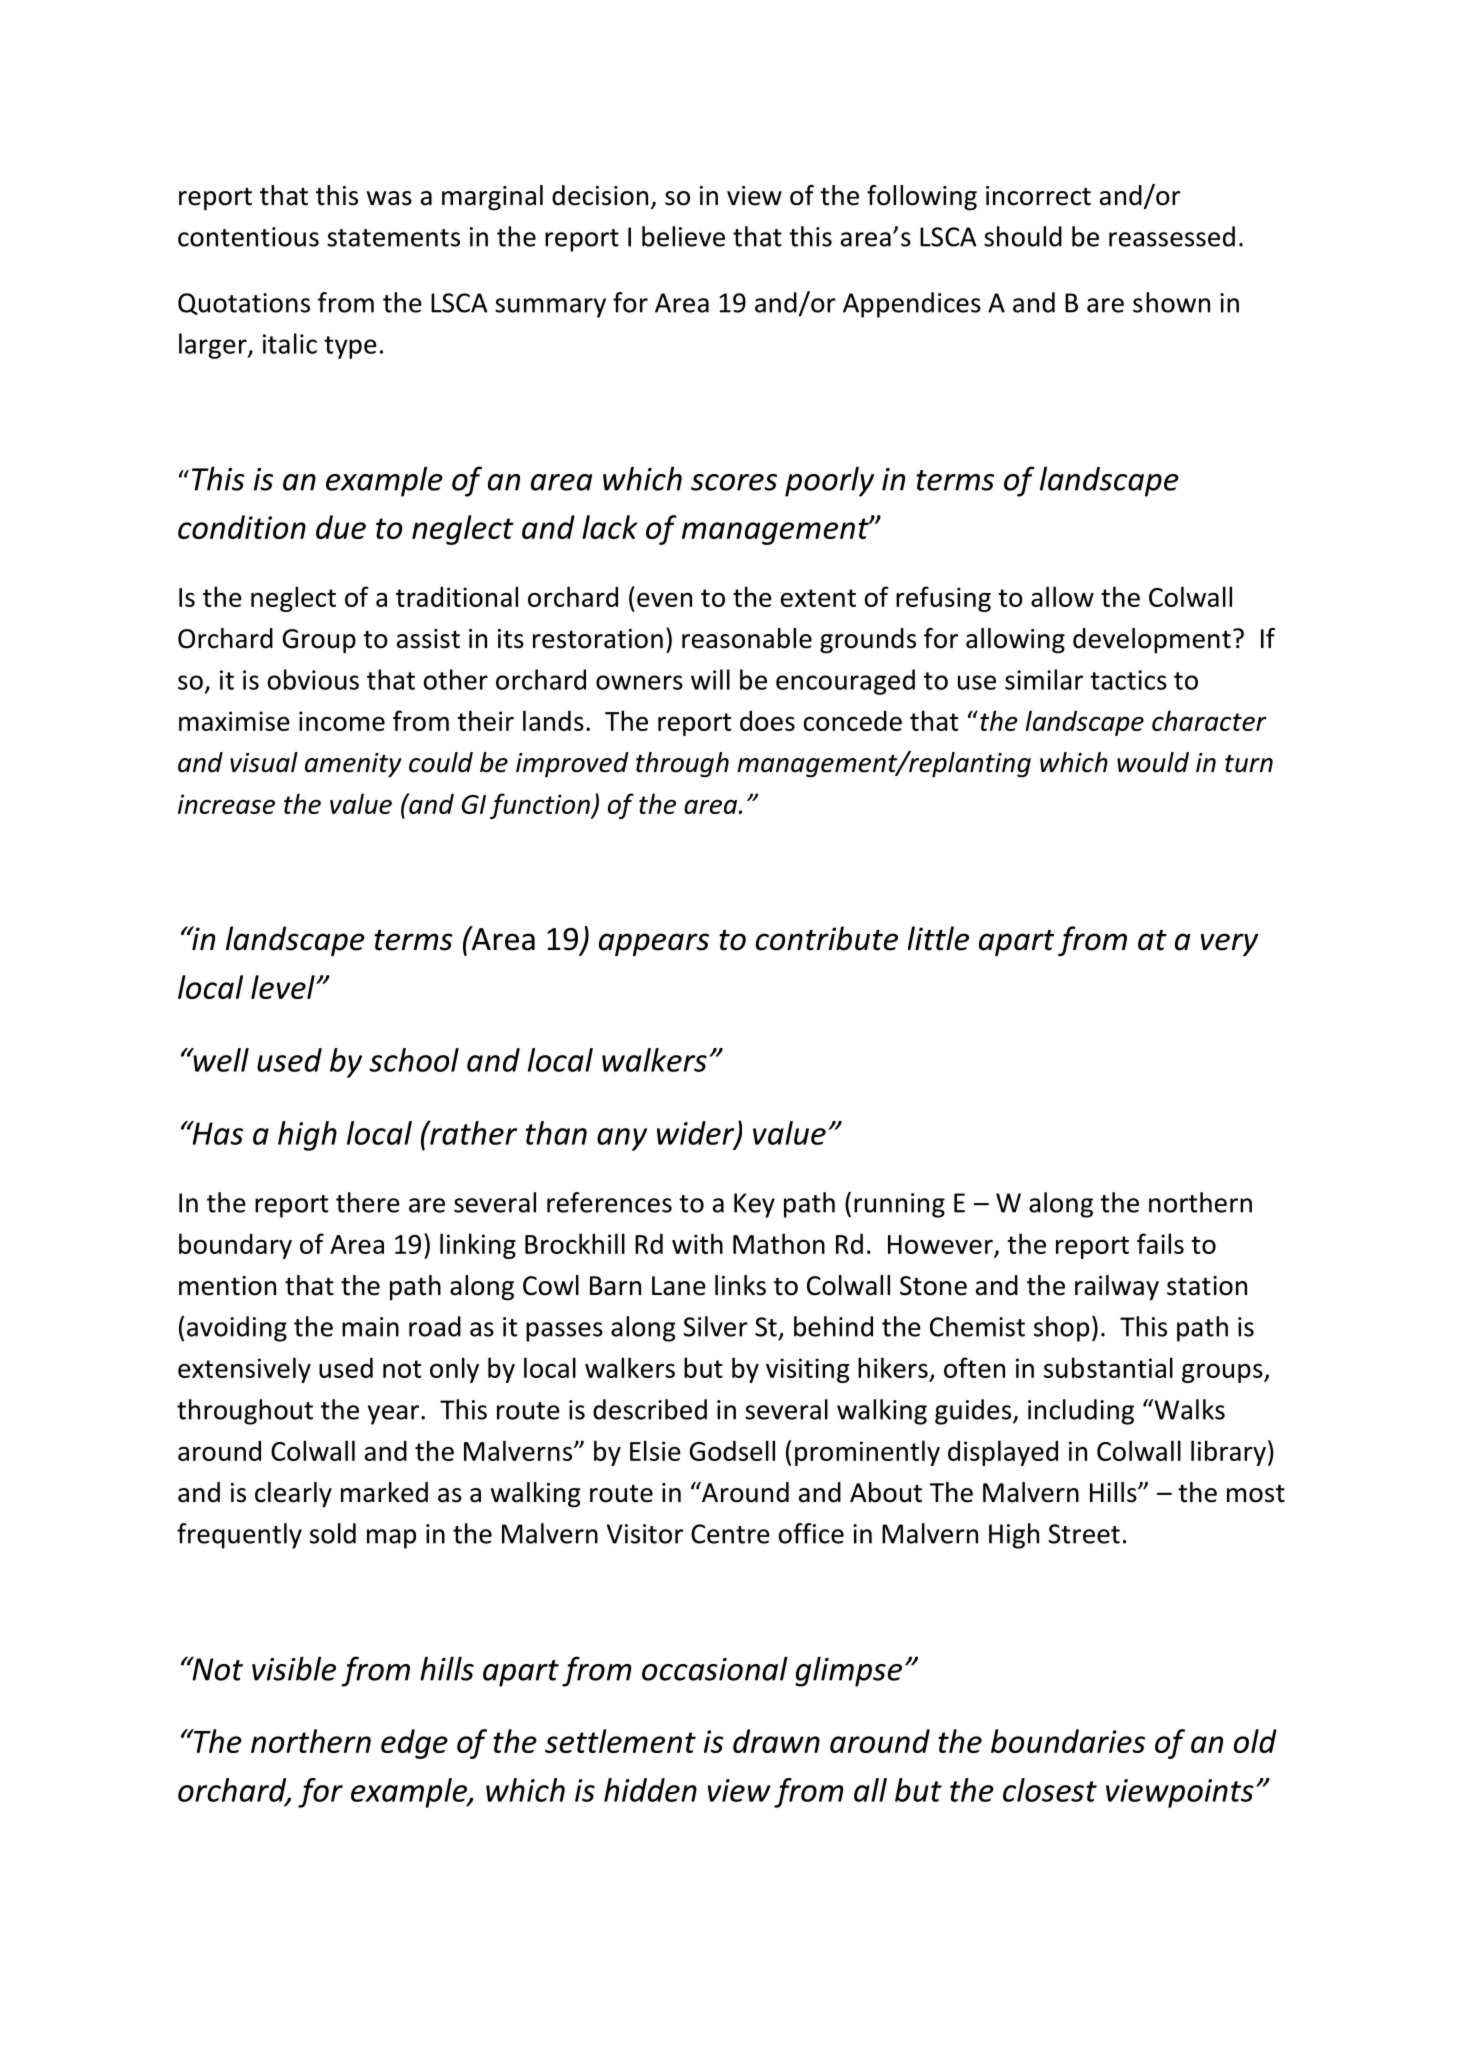 This page has width=1462, height=2068. Describe the element at coordinates (1172, 236) in the page. I see `reassessed` at that location.
